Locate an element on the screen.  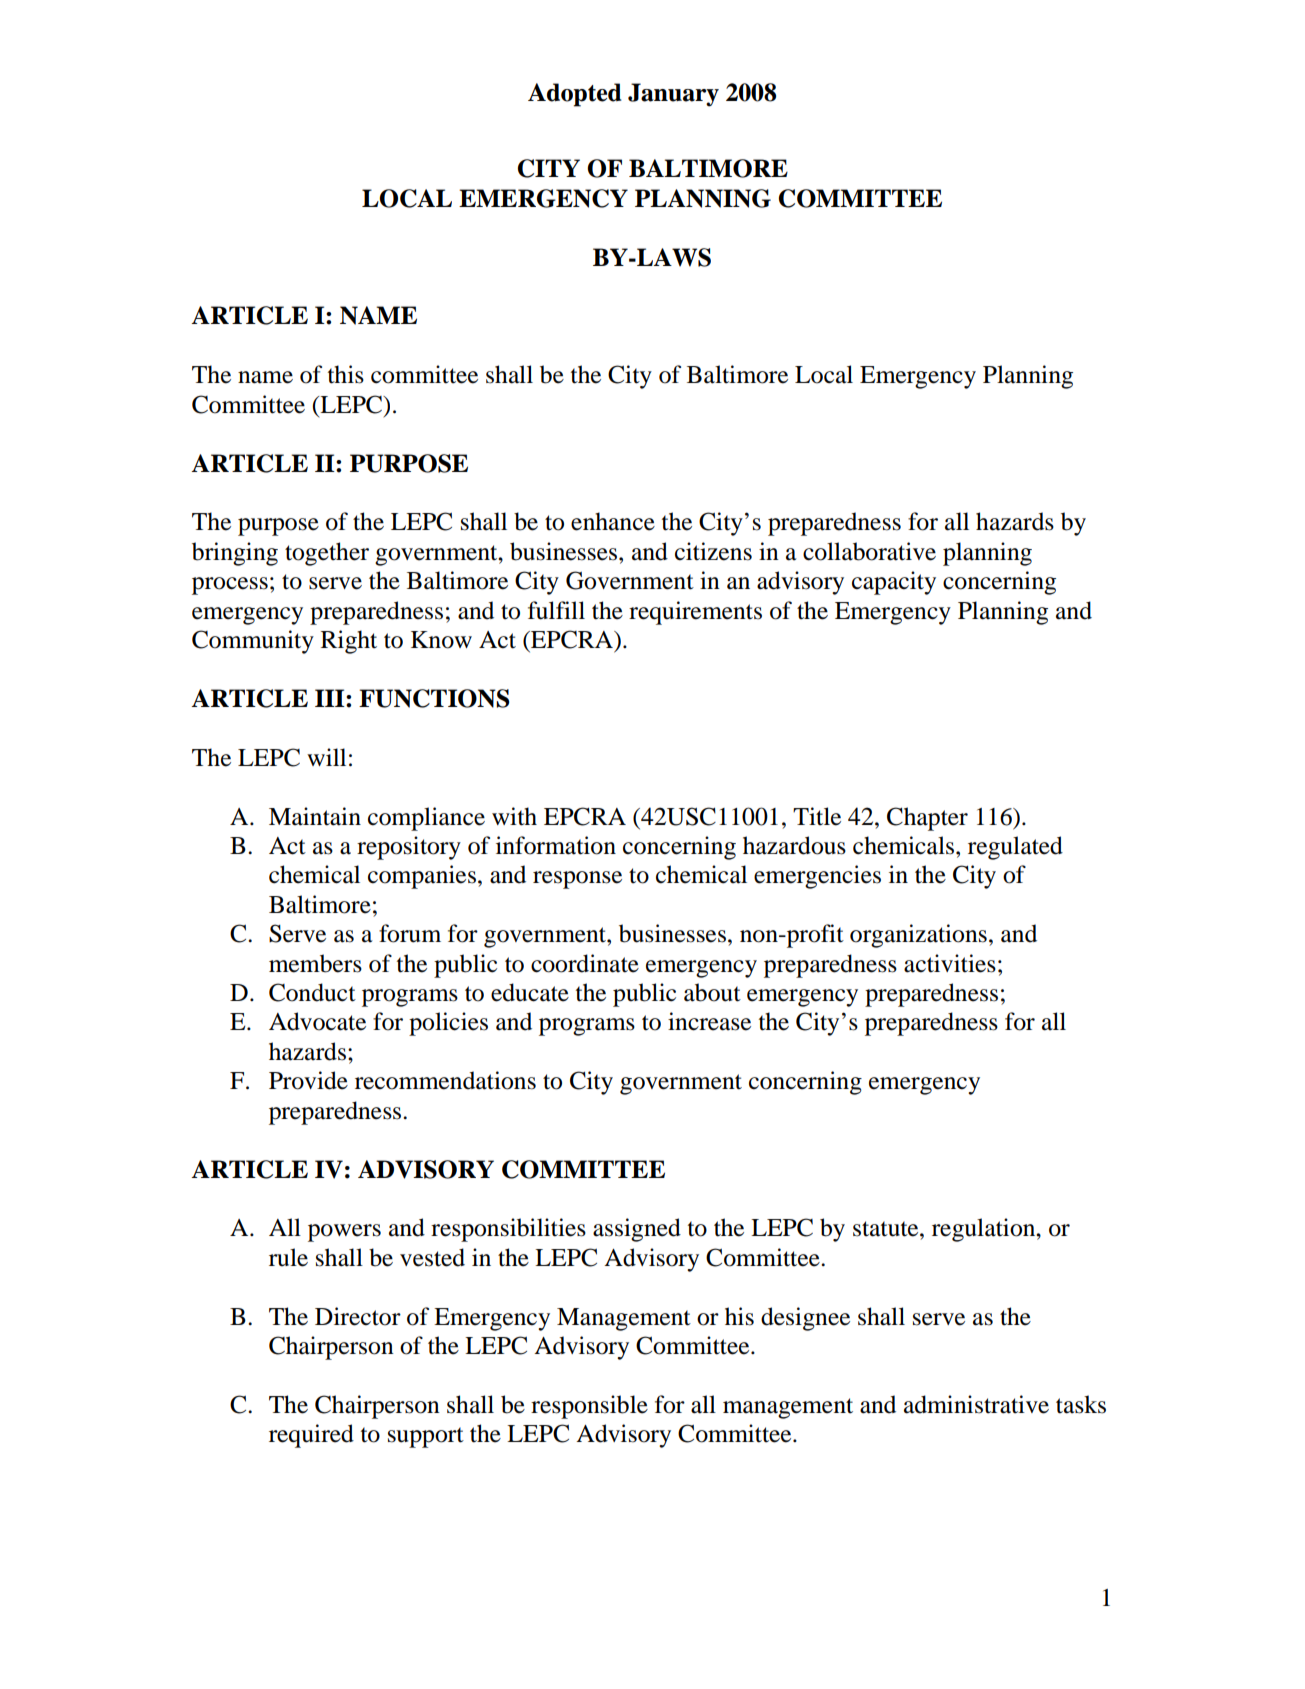
administrative is located at coordinates (976, 1404).
